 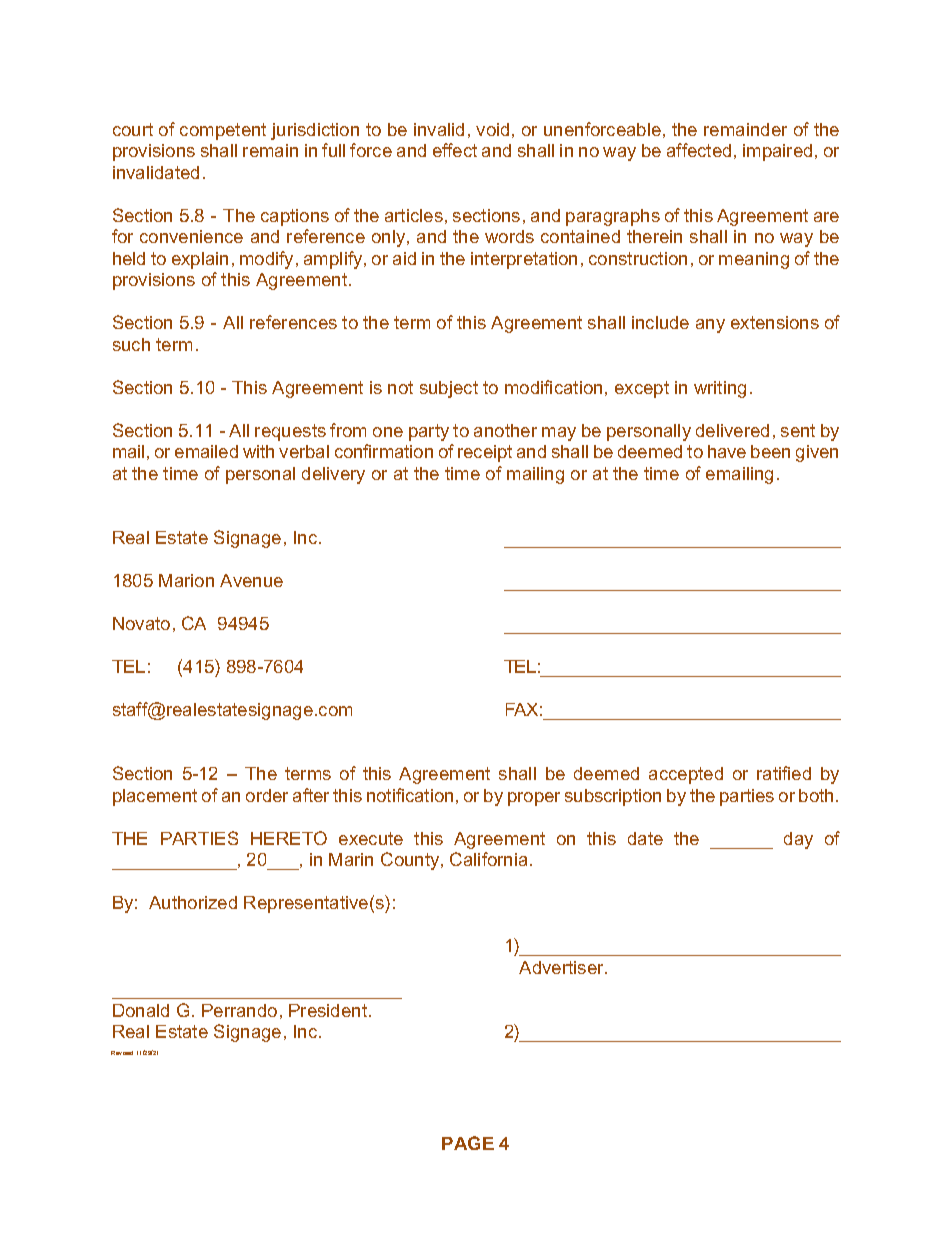 What do you see at coordinates (784, 773) in the screenshot?
I see `ratified` at bounding box center [784, 773].
